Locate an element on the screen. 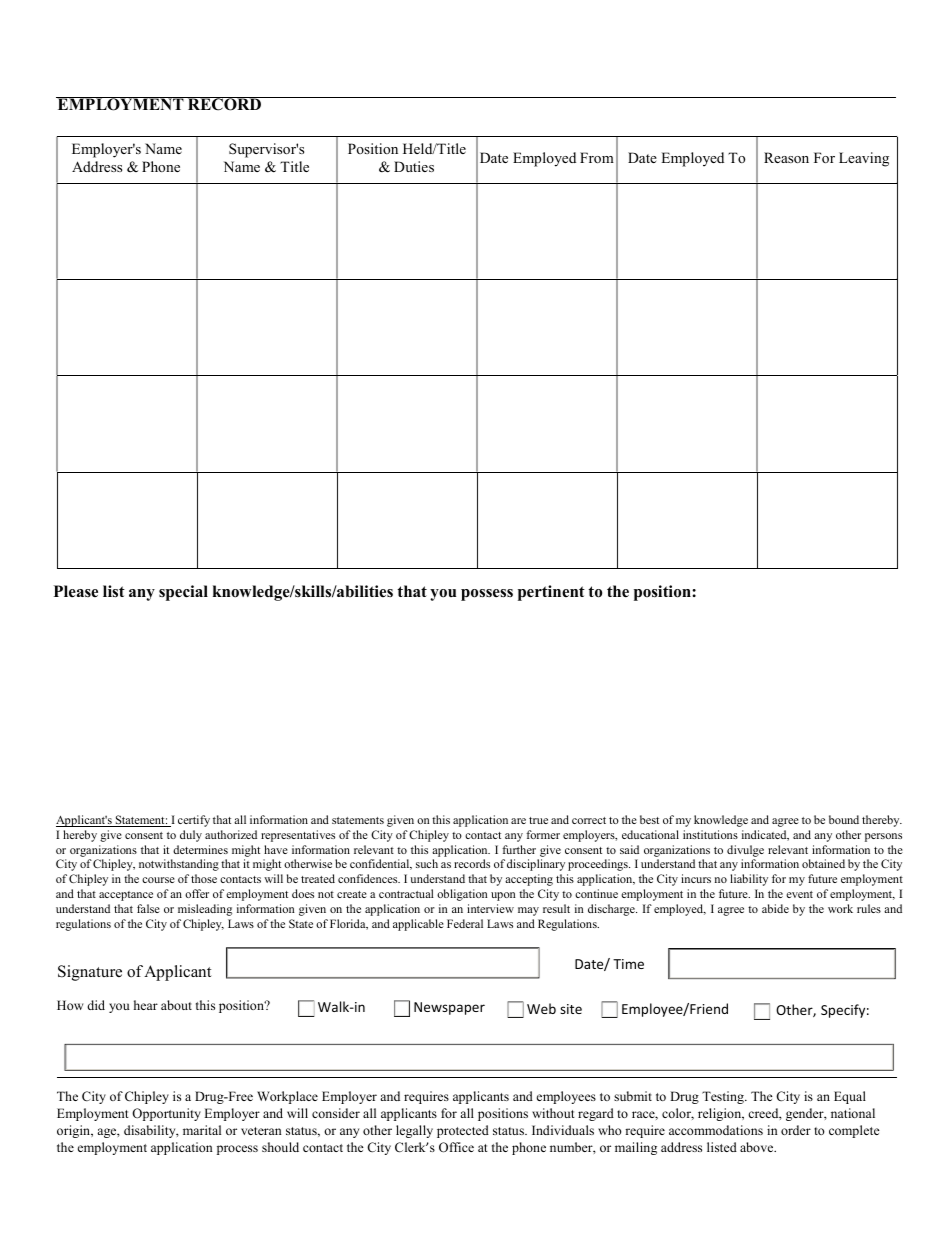  protected is located at coordinates (463, 1131).
